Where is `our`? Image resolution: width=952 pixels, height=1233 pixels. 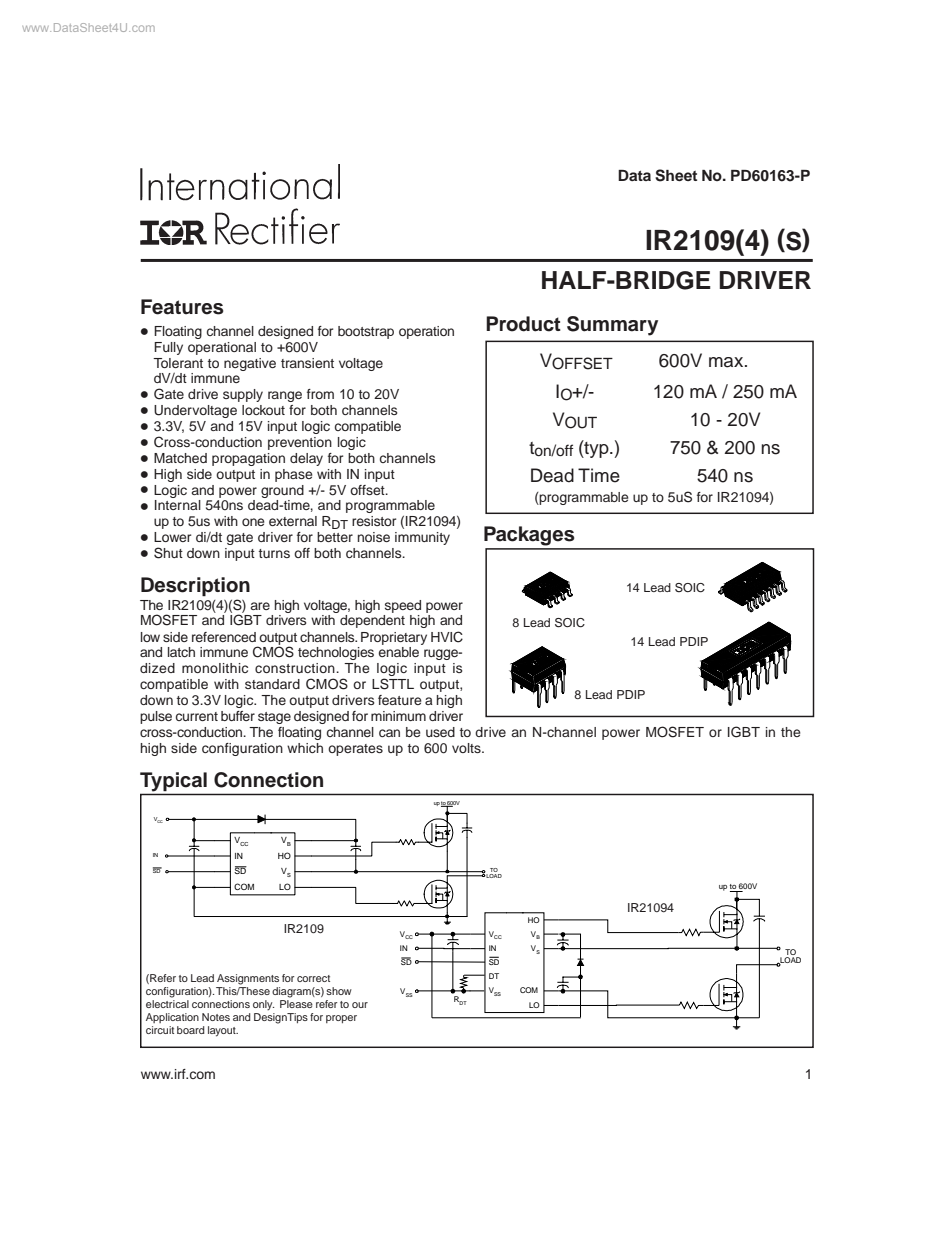
our is located at coordinates (360, 1005).
